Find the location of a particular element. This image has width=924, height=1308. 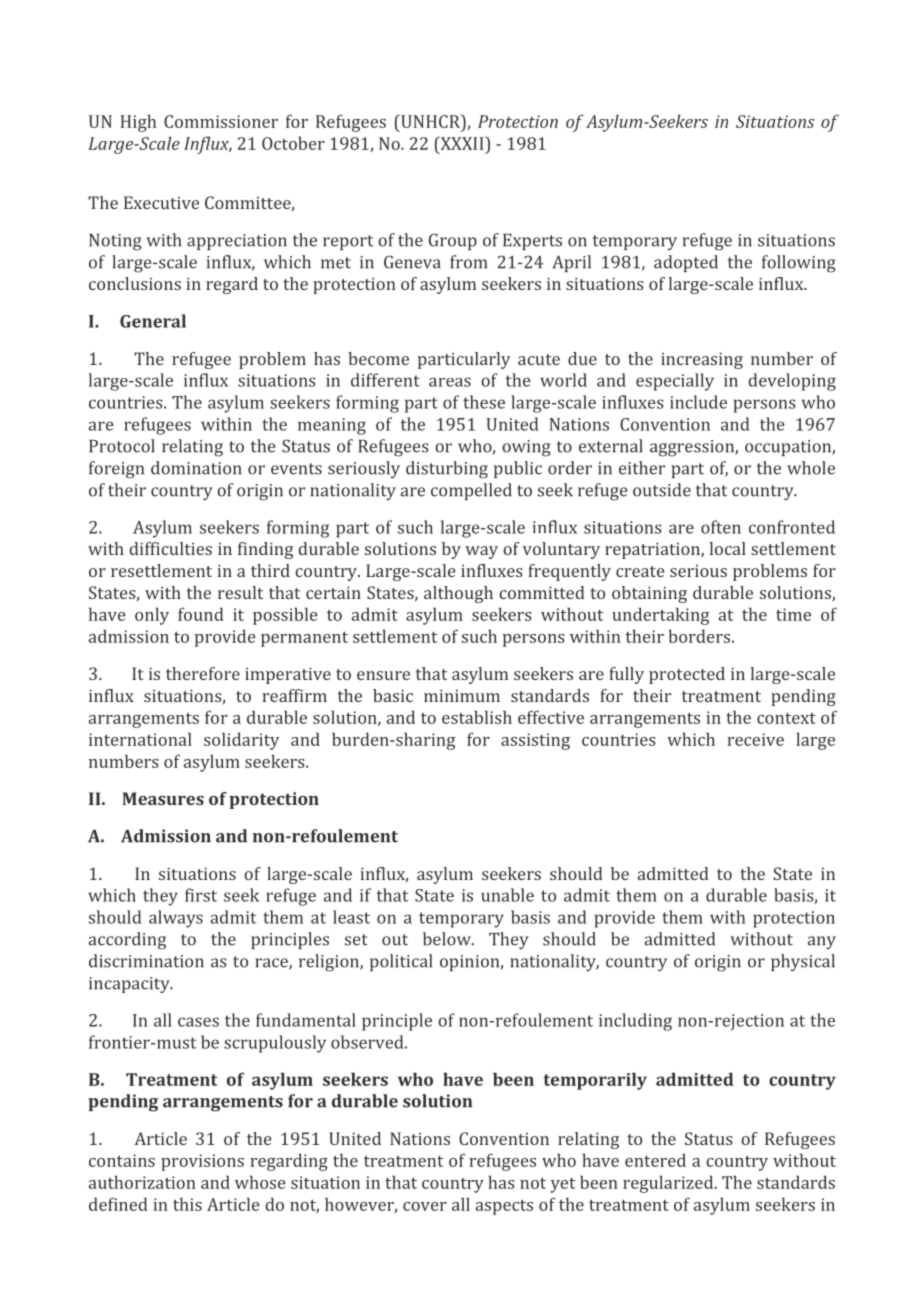

minimum is located at coordinates (462, 695).
